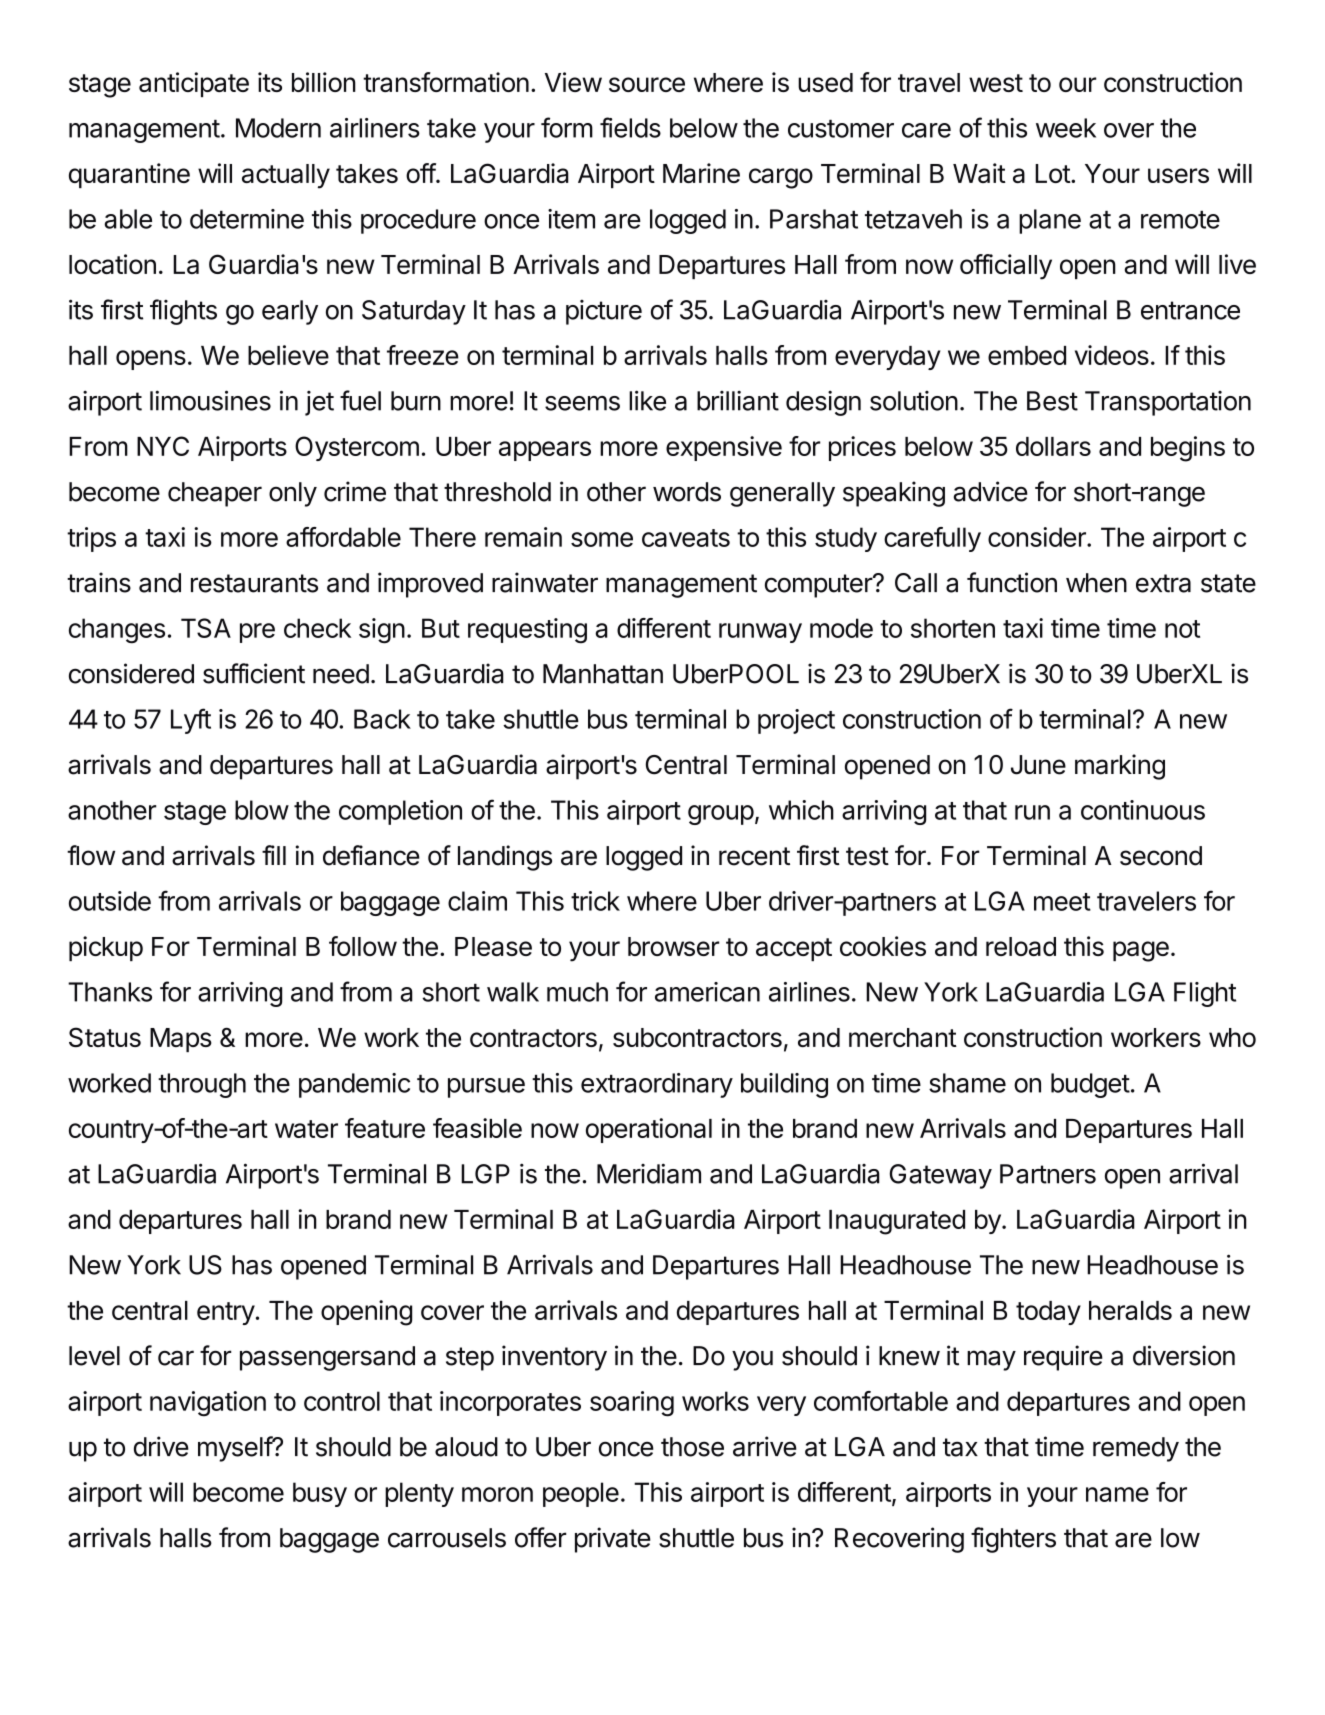  Describe the element at coordinates (262, 810) in the screenshot. I see `blow` at that location.
